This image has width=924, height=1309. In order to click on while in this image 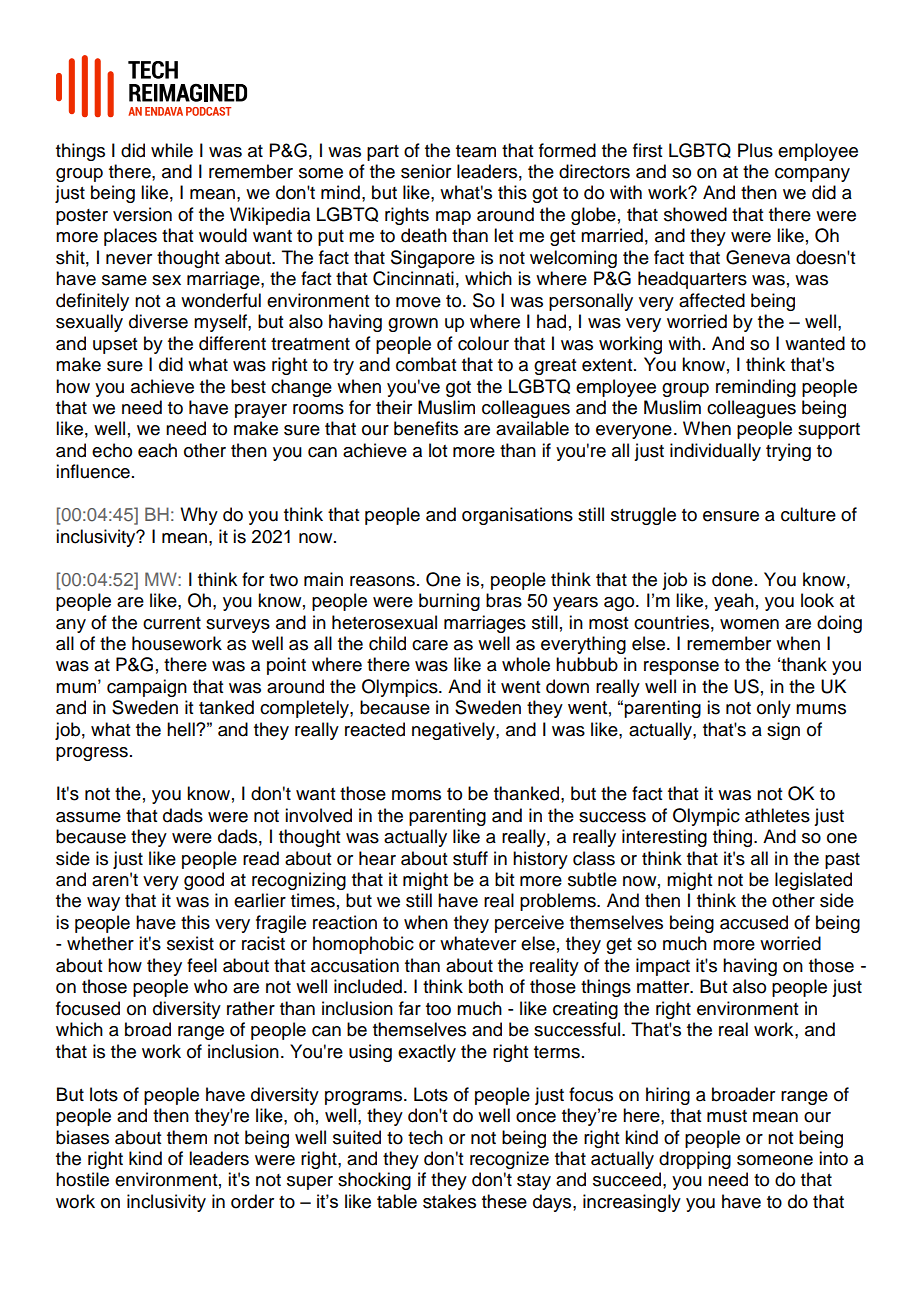, I will do `click(172, 150)`.
